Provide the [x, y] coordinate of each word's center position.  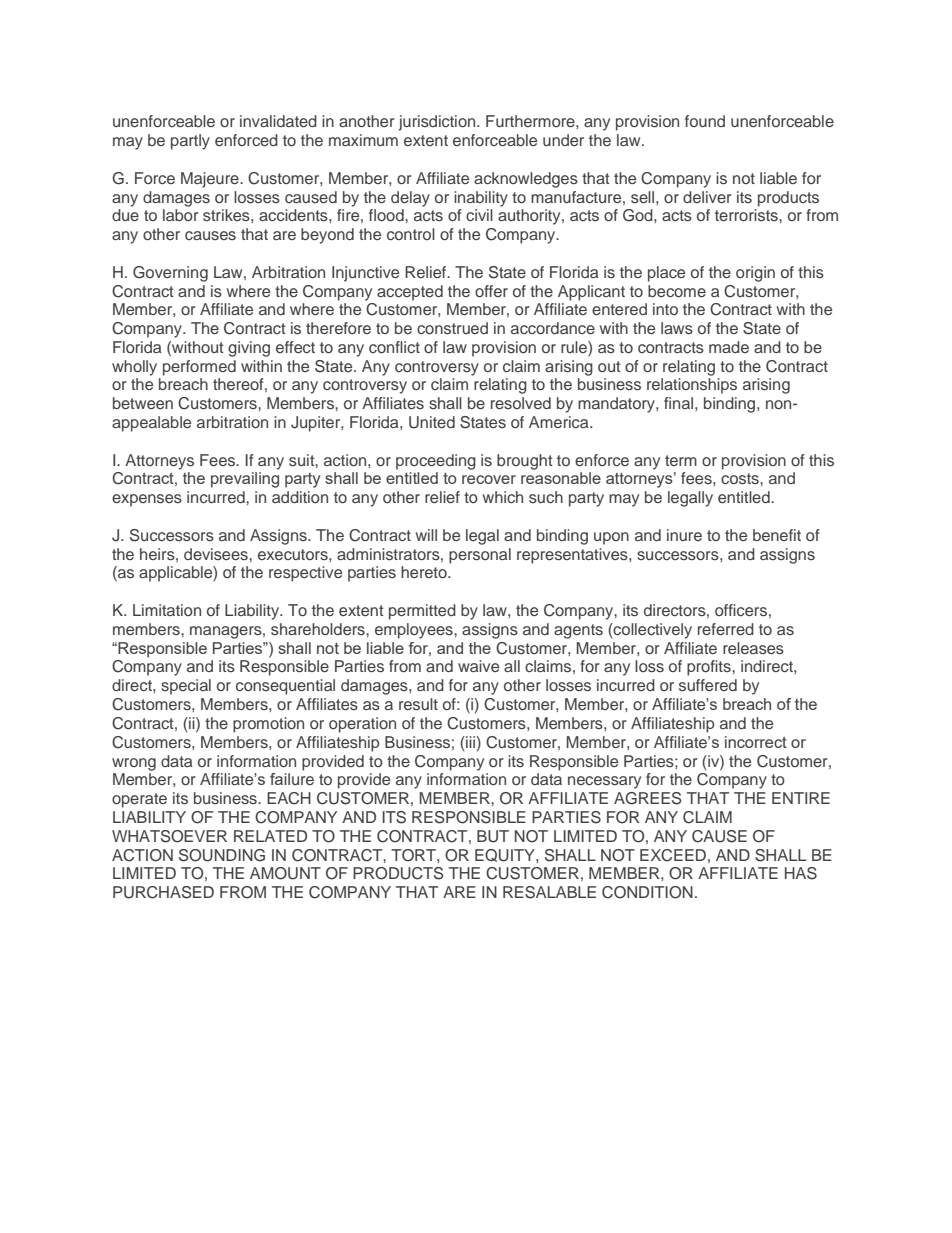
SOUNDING [222, 855]
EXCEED [673, 855]
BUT [493, 836]
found [705, 121]
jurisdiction [438, 123]
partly [190, 142]
